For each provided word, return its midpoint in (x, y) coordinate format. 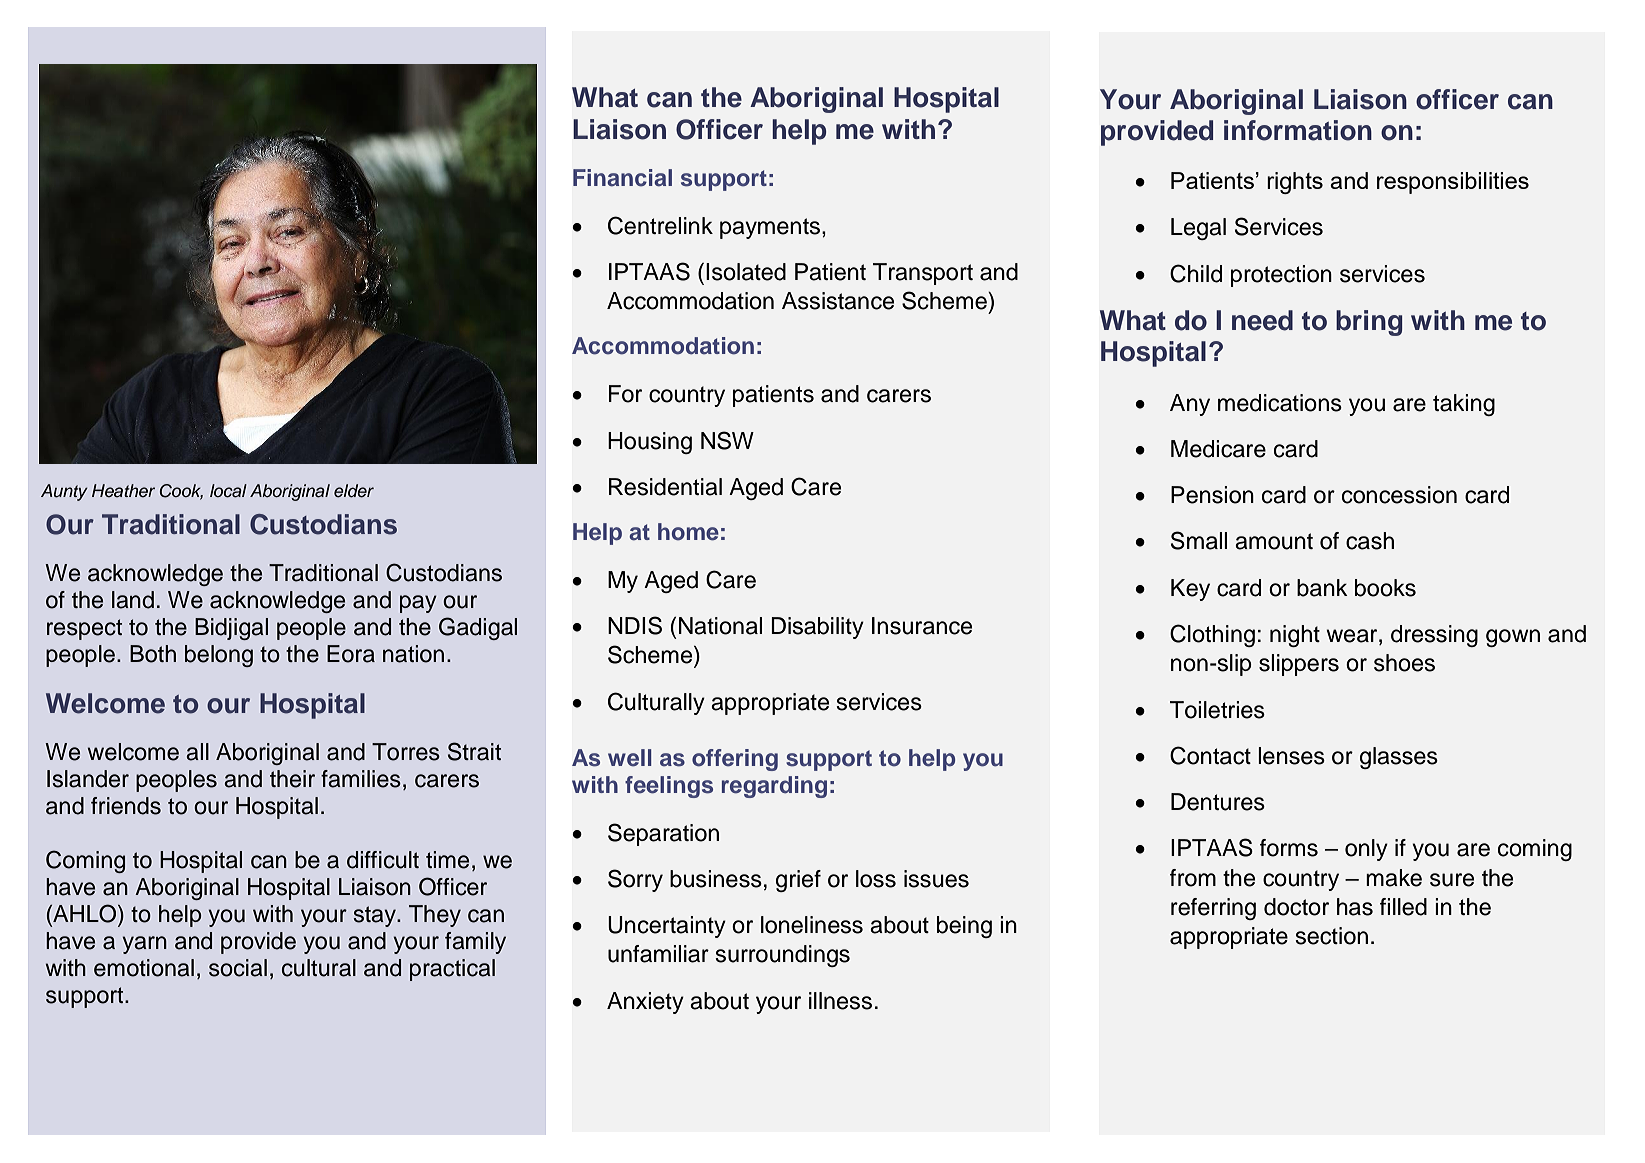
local (228, 491)
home (688, 532)
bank (1322, 588)
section (1332, 936)
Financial (622, 178)
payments (771, 228)
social (238, 968)
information (1298, 130)
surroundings (783, 956)
